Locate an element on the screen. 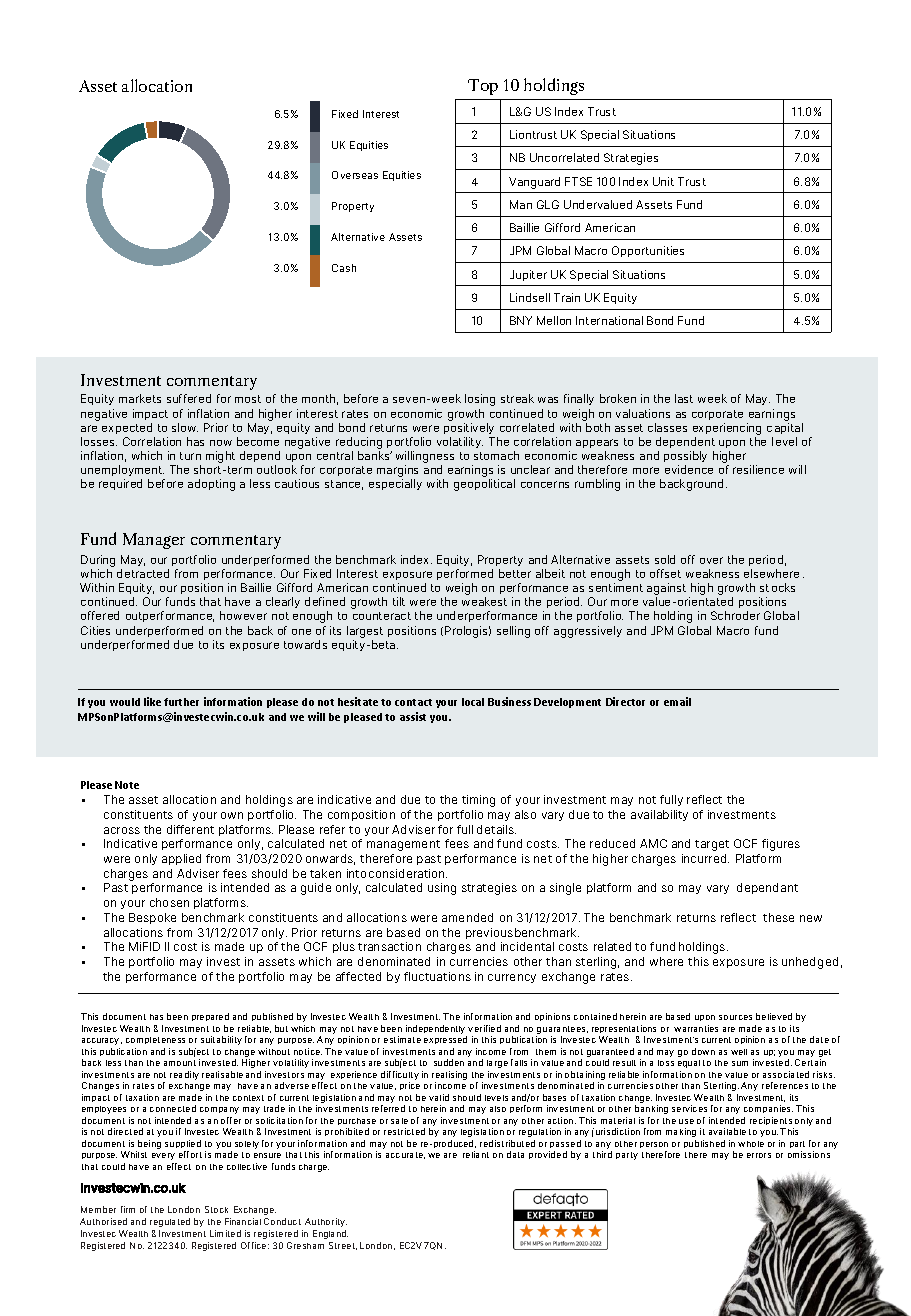  like is located at coordinates (152, 701).
